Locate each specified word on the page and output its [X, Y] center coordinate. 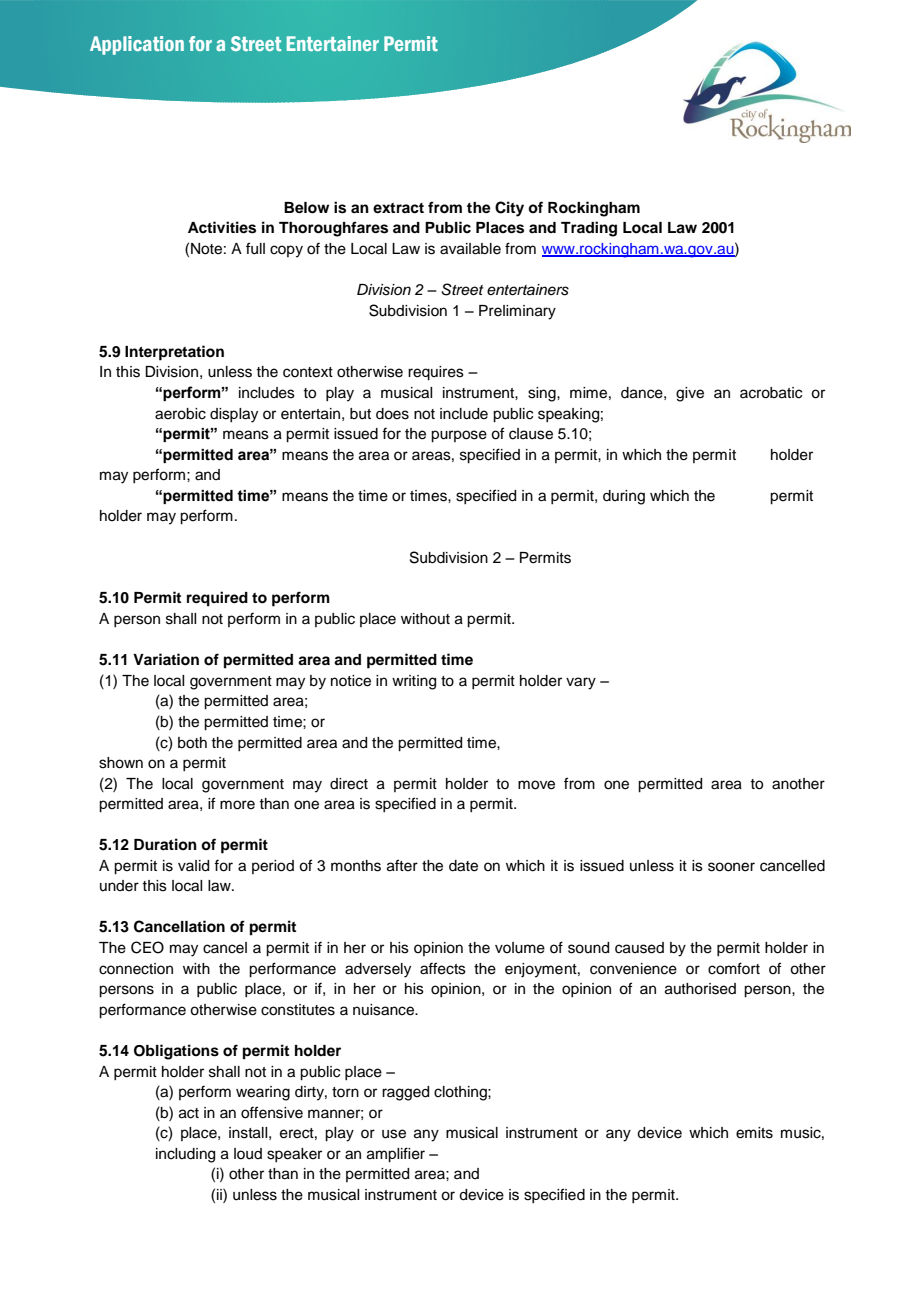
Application [137, 45]
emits [754, 1133]
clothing [461, 1093]
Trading [589, 229]
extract [398, 208]
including [185, 1155]
